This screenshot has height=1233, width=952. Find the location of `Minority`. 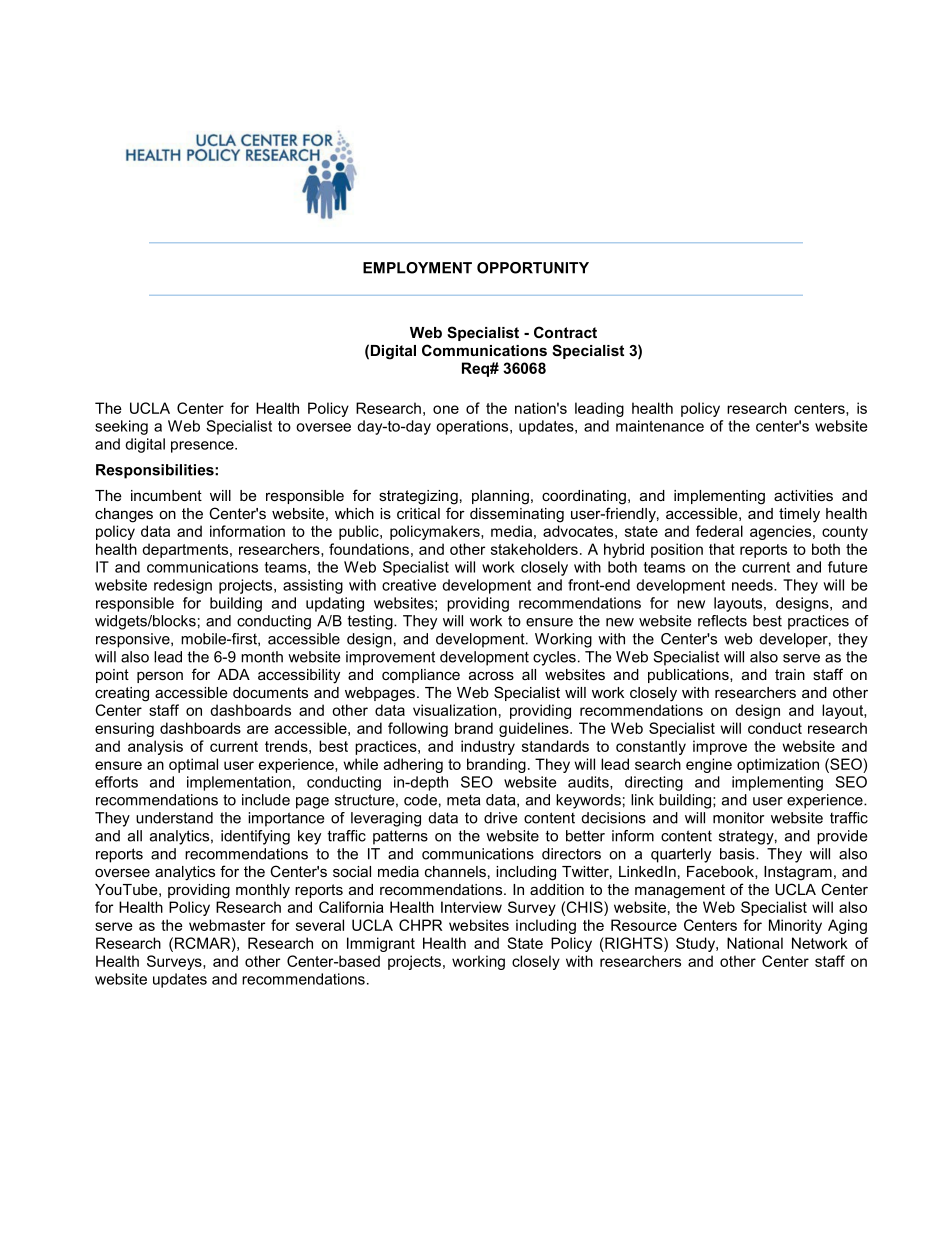

Minority is located at coordinates (795, 926).
